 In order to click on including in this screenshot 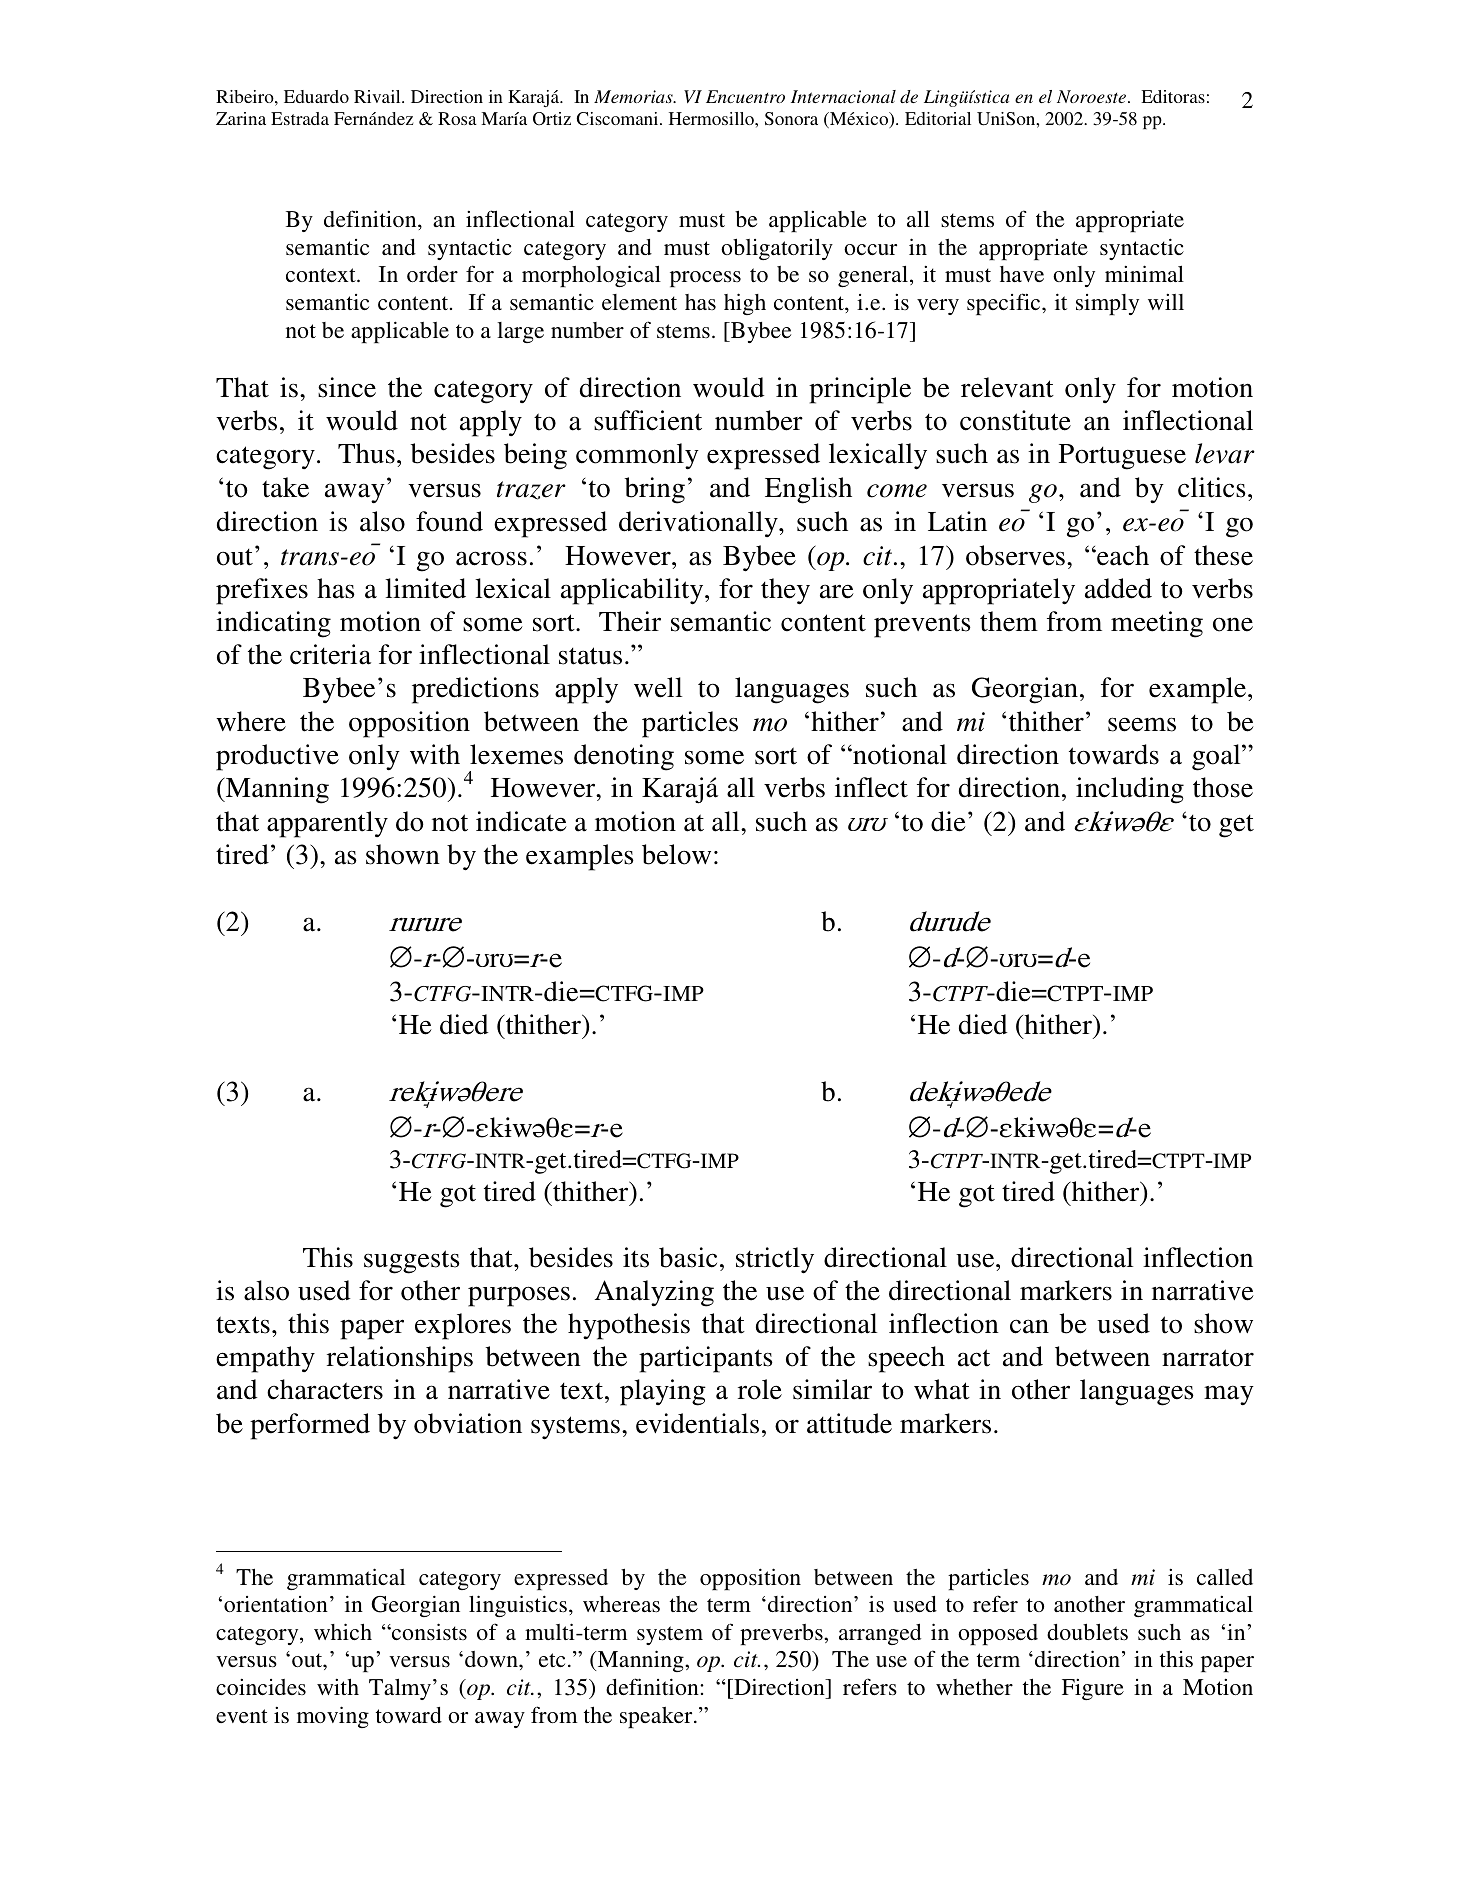, I will do `click(1130, 790)`.
